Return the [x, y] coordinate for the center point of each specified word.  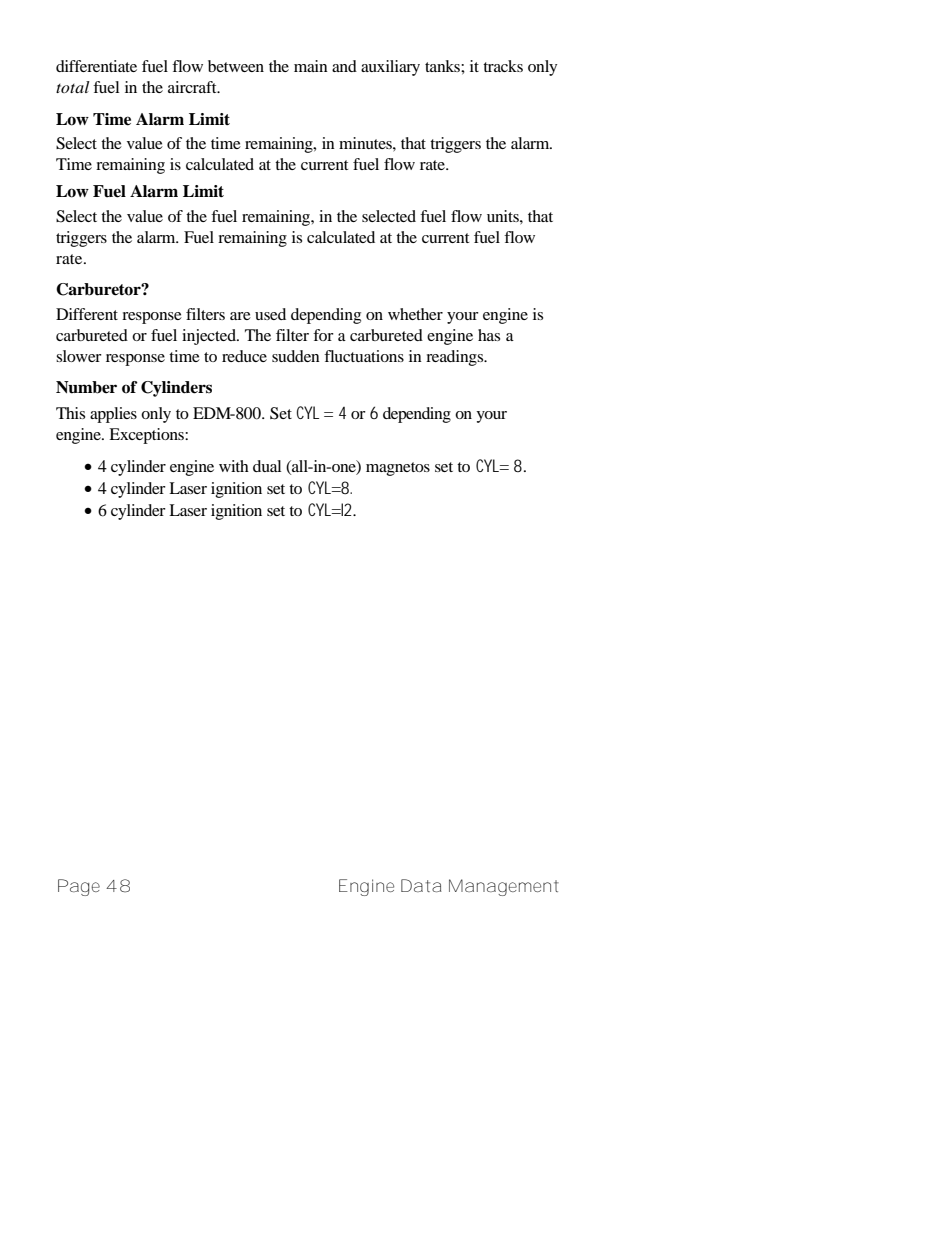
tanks [443, 66]
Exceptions [147, 436]
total [73, 87]
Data [421, 885]
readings [456, 358]
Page [79, 887]
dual [267, 466]
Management [504, 887]
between [236, 66]
